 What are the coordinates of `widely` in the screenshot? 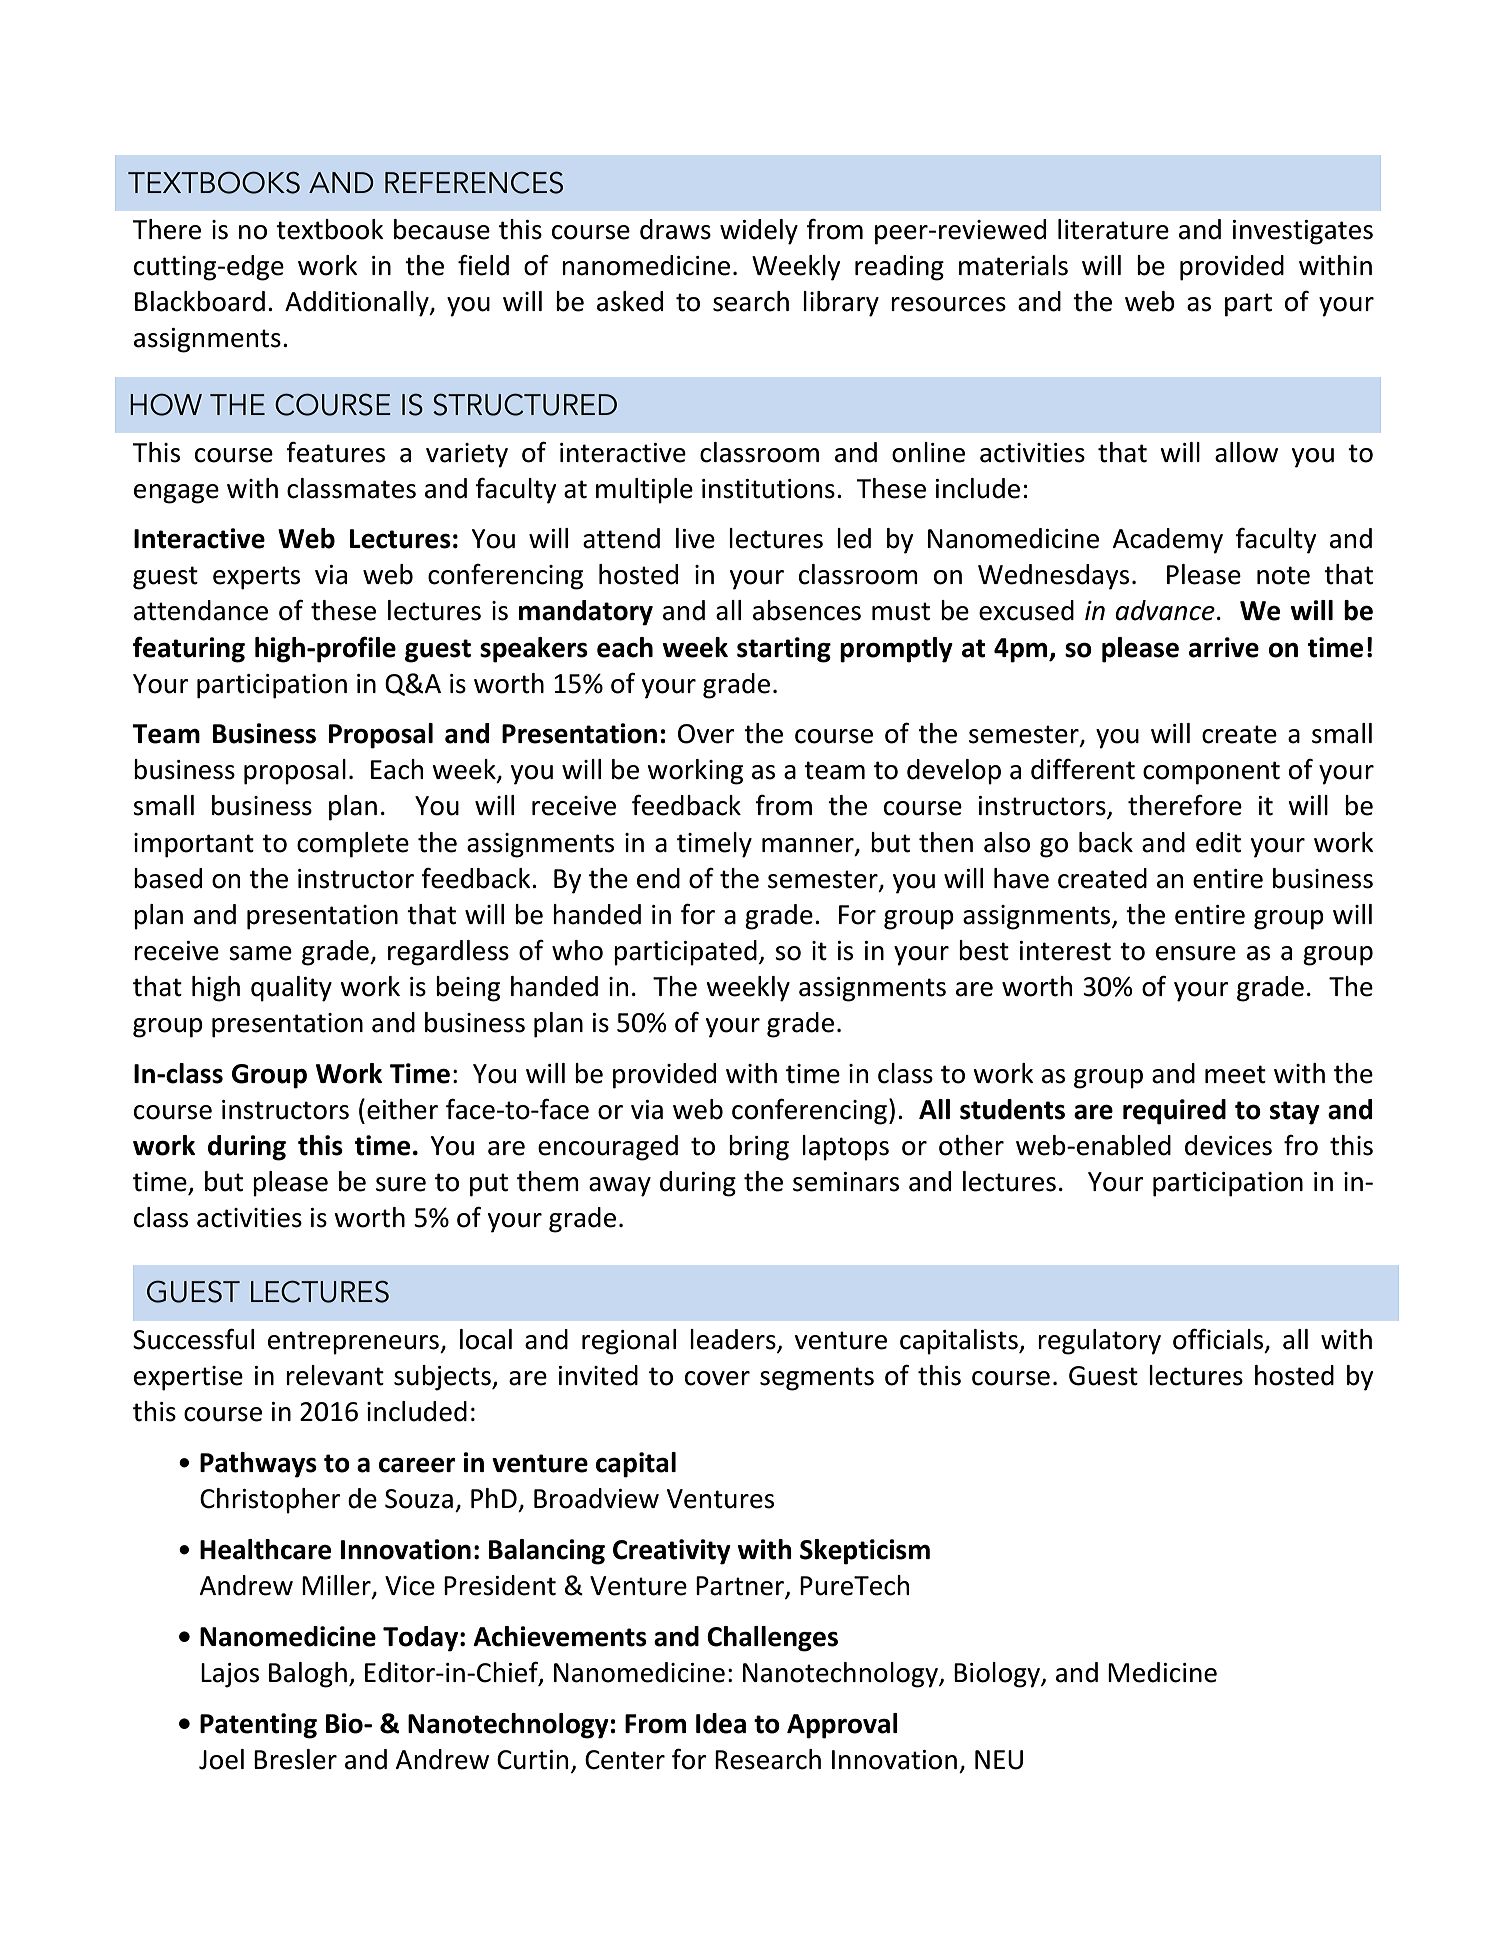 It's located at (759, 232).
